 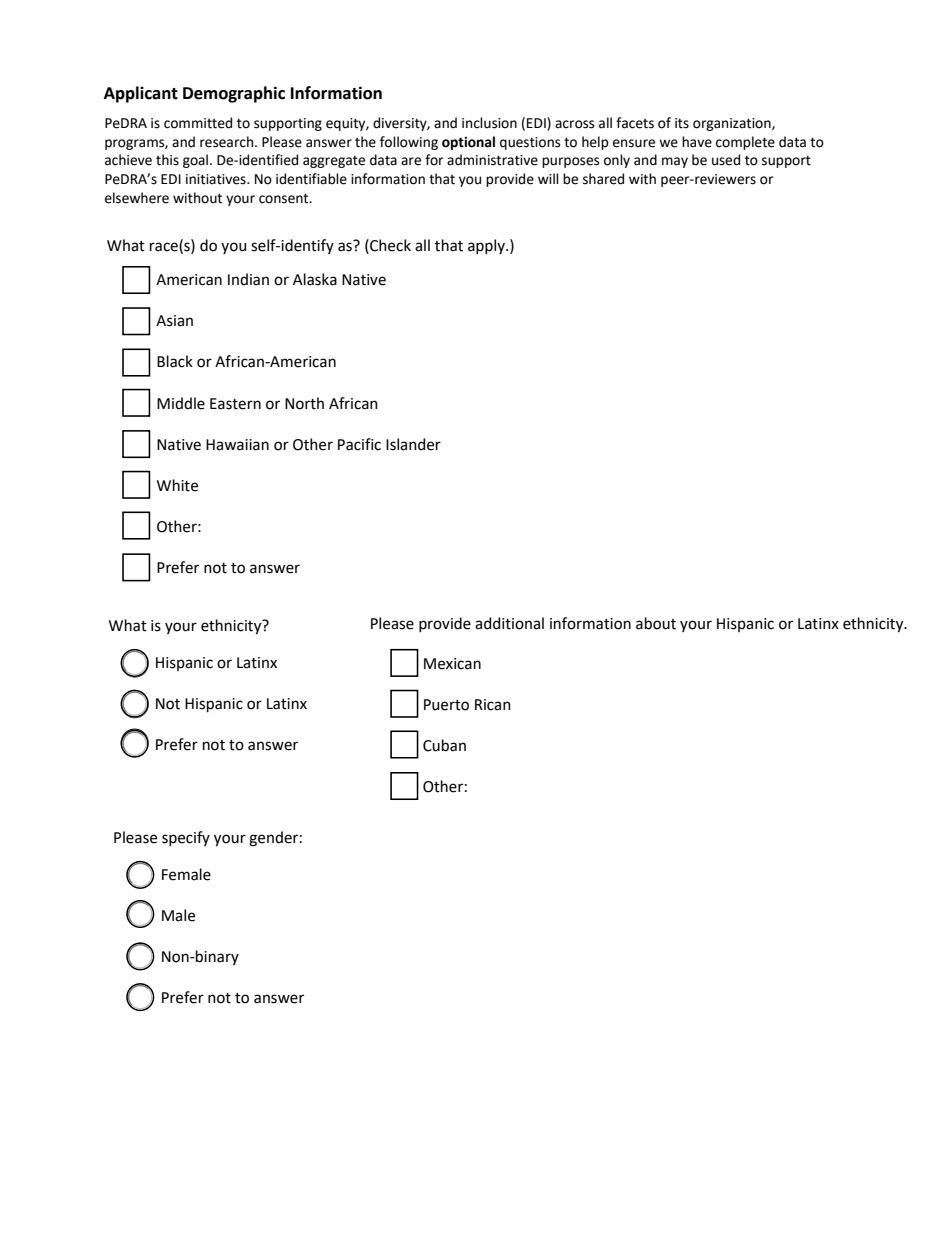 What do you see at coordinates (198, 123) in the screenshot?
I see `committed` at bounding box center [198, 123].
